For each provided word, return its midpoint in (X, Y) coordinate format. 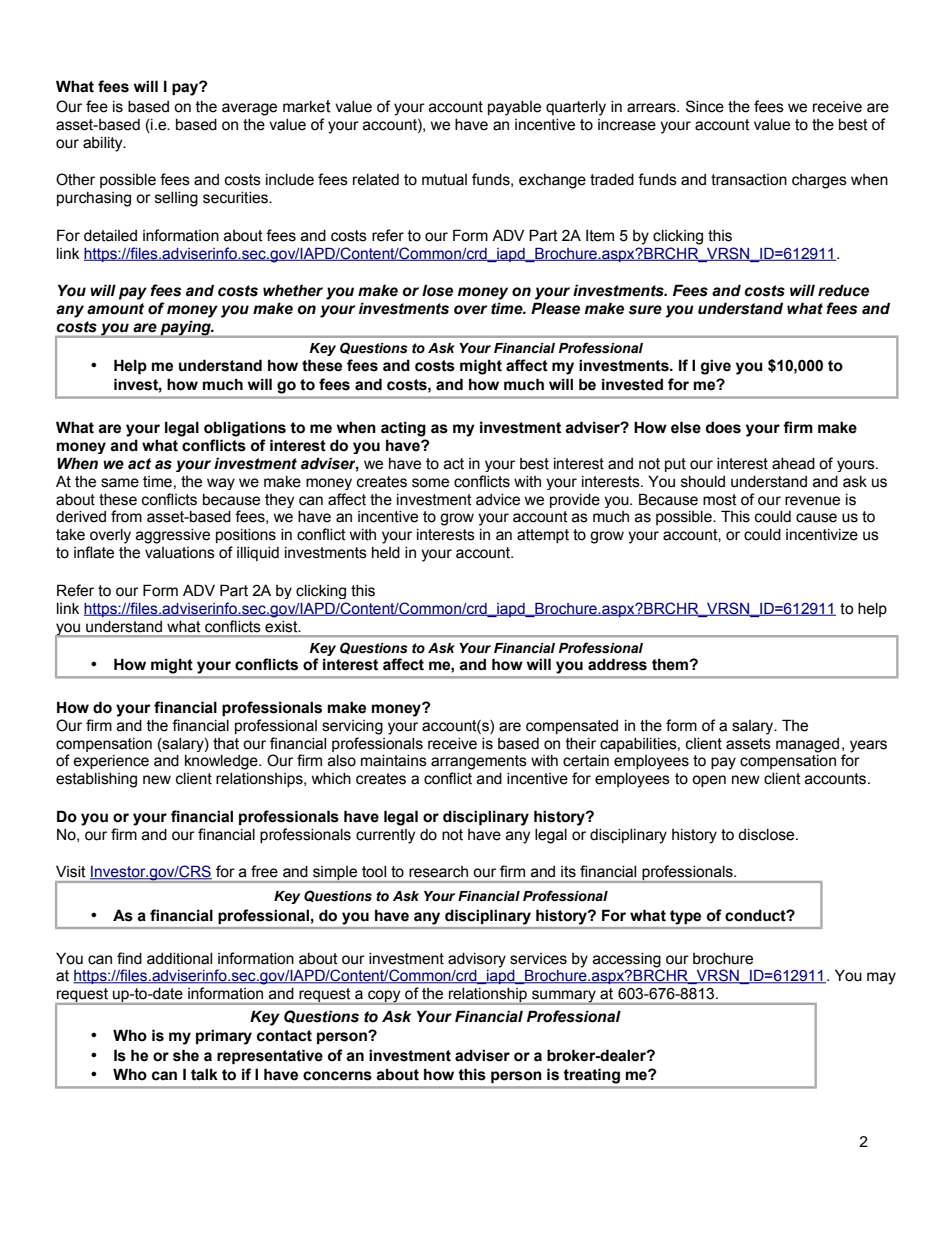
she (186, 1055)
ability (104, 144)
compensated (572, 727)
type (685, 917)
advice (498, 500)
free (264, 871)
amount (115, 309)
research (438, 872)
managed (807, 745)
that (226, 744)
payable (514, 108)
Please (555, 308)
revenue (812, 501)
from (126, 516)
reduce (843, 290)
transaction (749, 180)
